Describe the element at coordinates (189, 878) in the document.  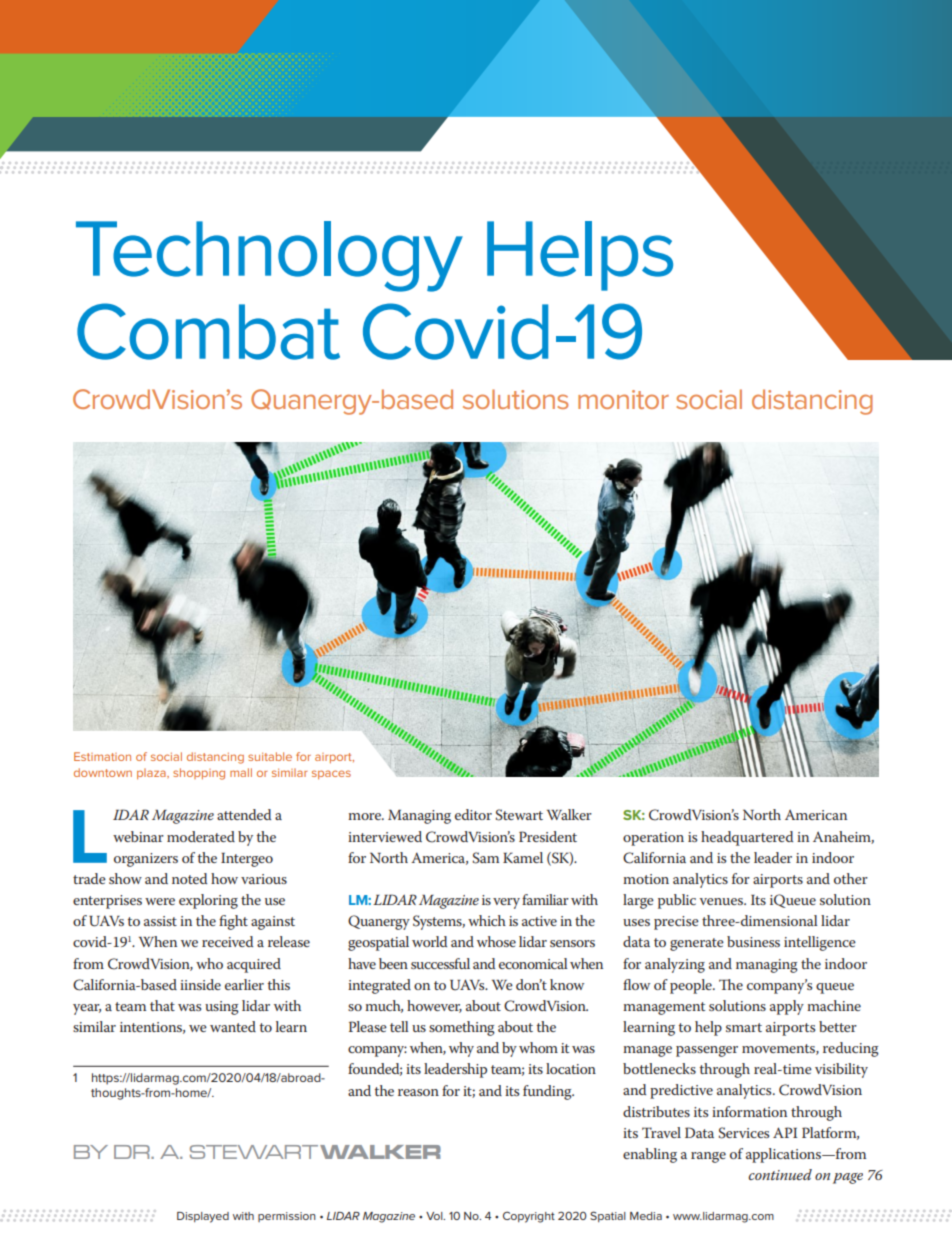
I see `noted` at that location.
